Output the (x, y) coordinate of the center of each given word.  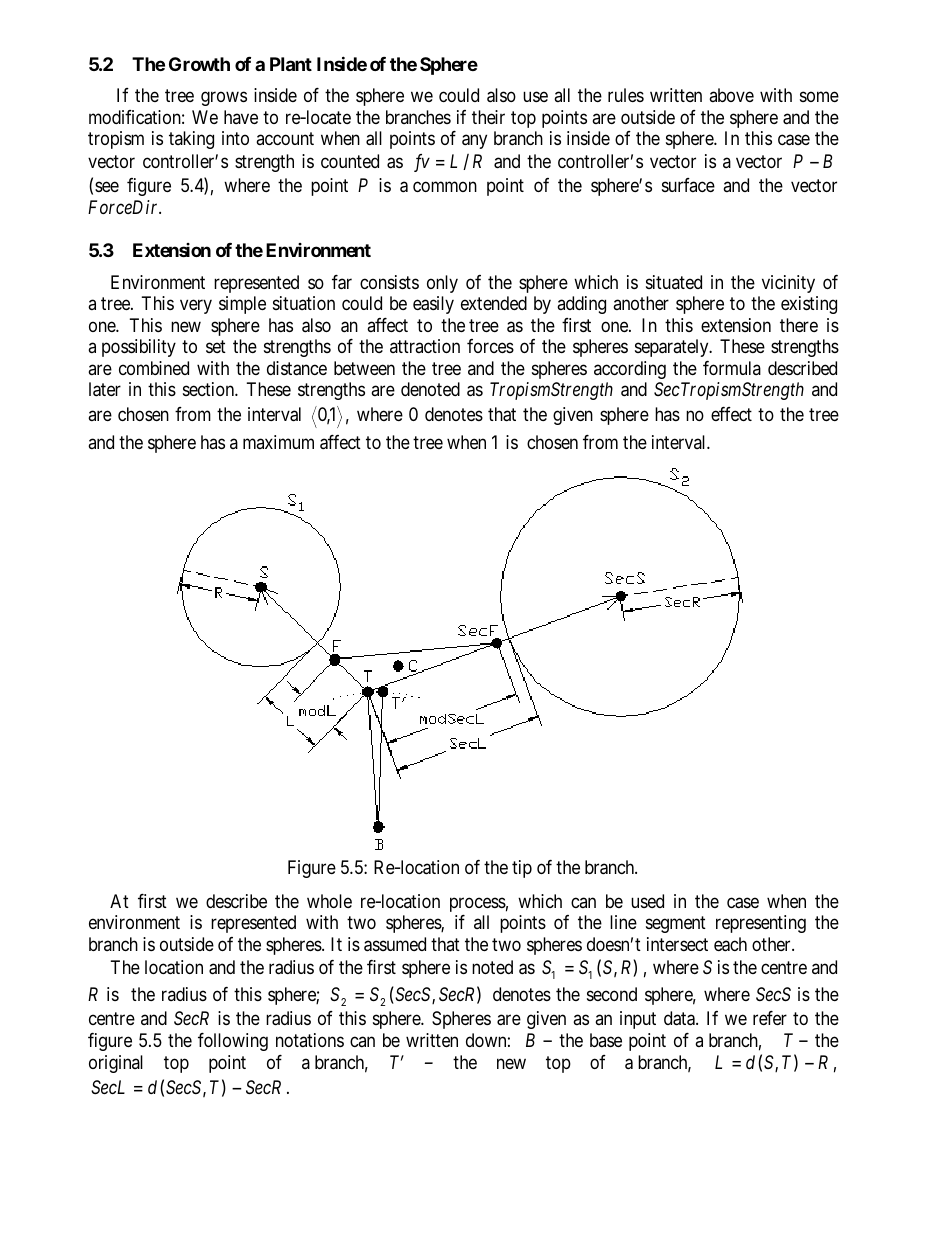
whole (329, 901)
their (488, 117)
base (606, 1040)
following (233, 1042)
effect (731, 414)
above (731, 95)
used (647, 901)
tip (522, 869)
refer (770, 1018)
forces (490, 346)
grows (224, 99)
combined (154, 368)
